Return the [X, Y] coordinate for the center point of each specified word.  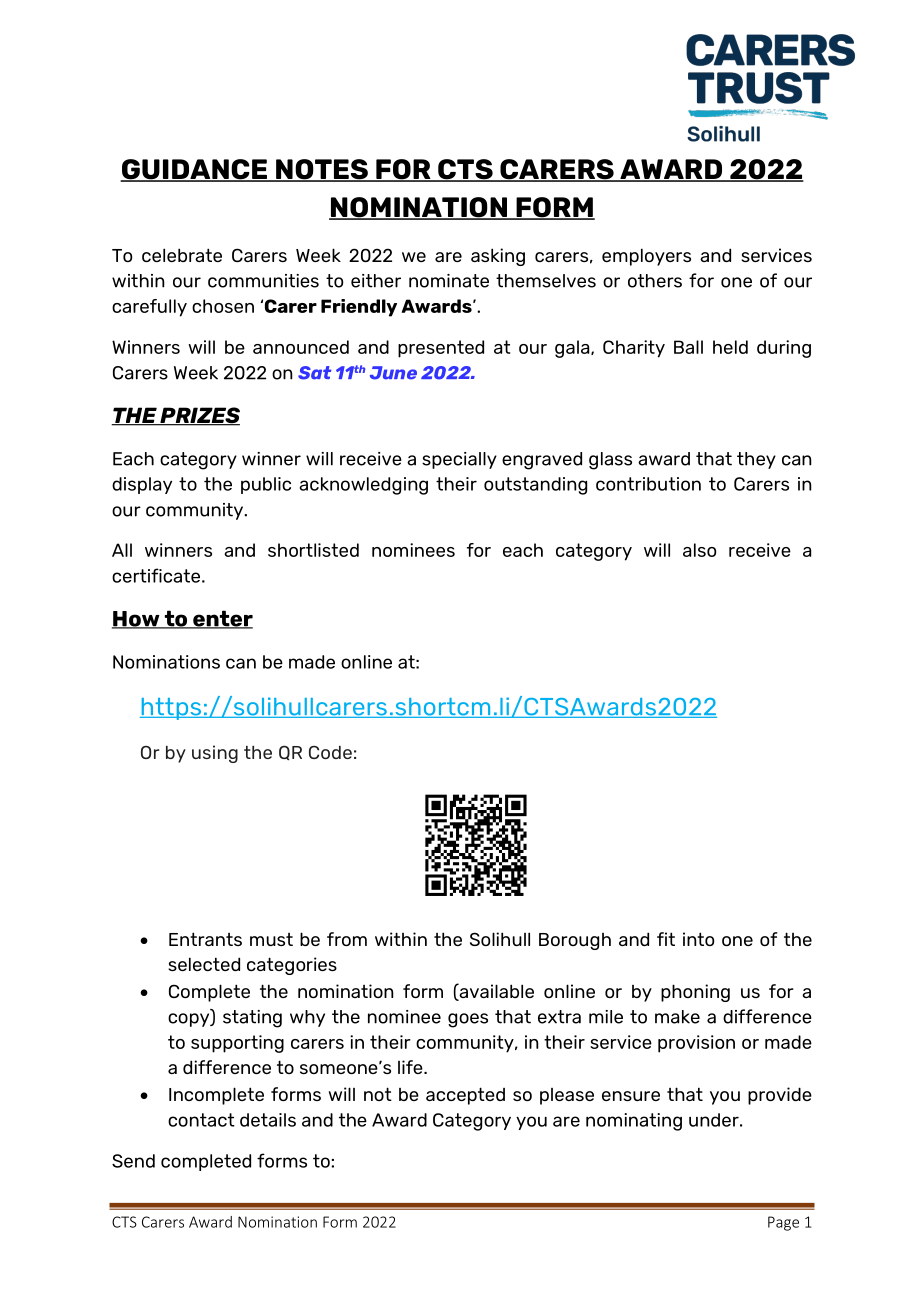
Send [133, 1161]
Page [783, 1223]
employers [646, 257]
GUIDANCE [195, 170]
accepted [465, 1096]
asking [498, 257]
